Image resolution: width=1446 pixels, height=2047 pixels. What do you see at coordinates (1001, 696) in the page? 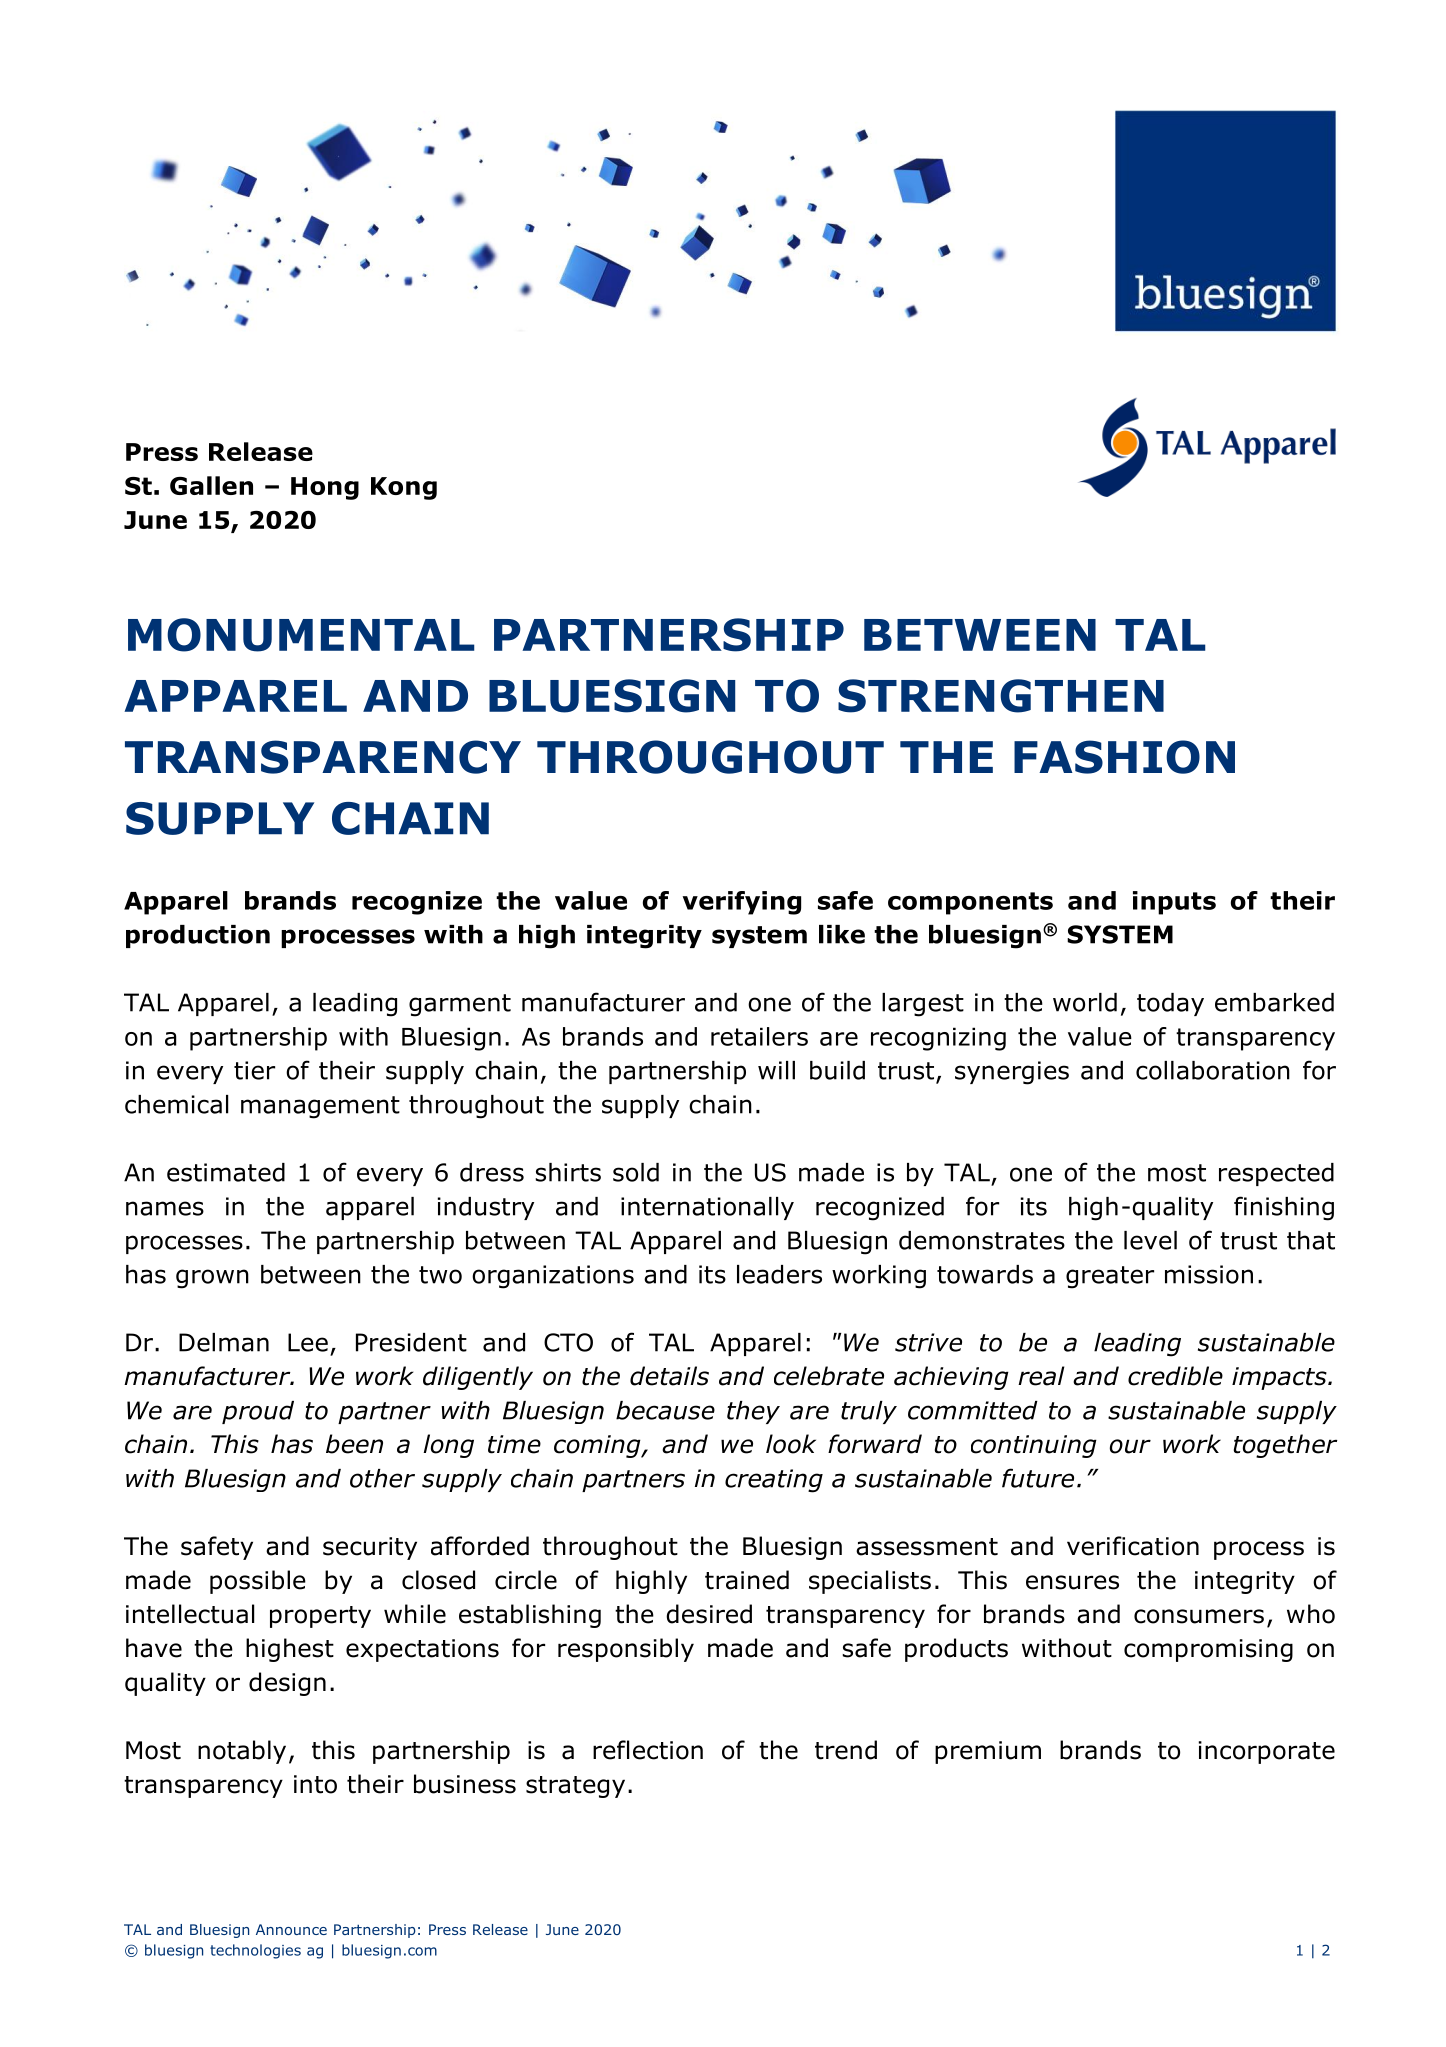
I see `STRENGTHEN` at bounding box center [1001, 696].
